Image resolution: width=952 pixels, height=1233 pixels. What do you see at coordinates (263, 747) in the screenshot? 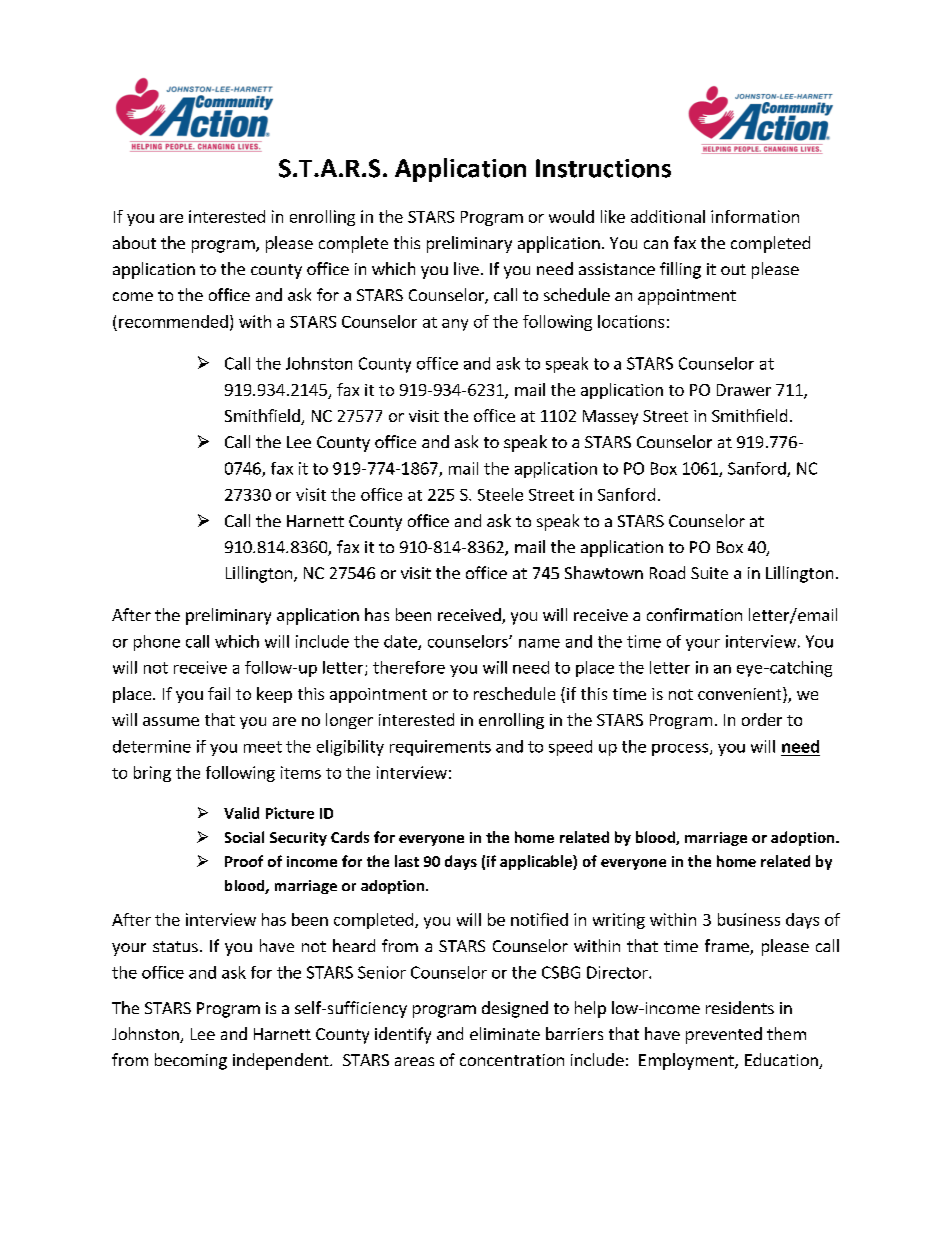
I see `meet` at bounding box center [263, 747].
